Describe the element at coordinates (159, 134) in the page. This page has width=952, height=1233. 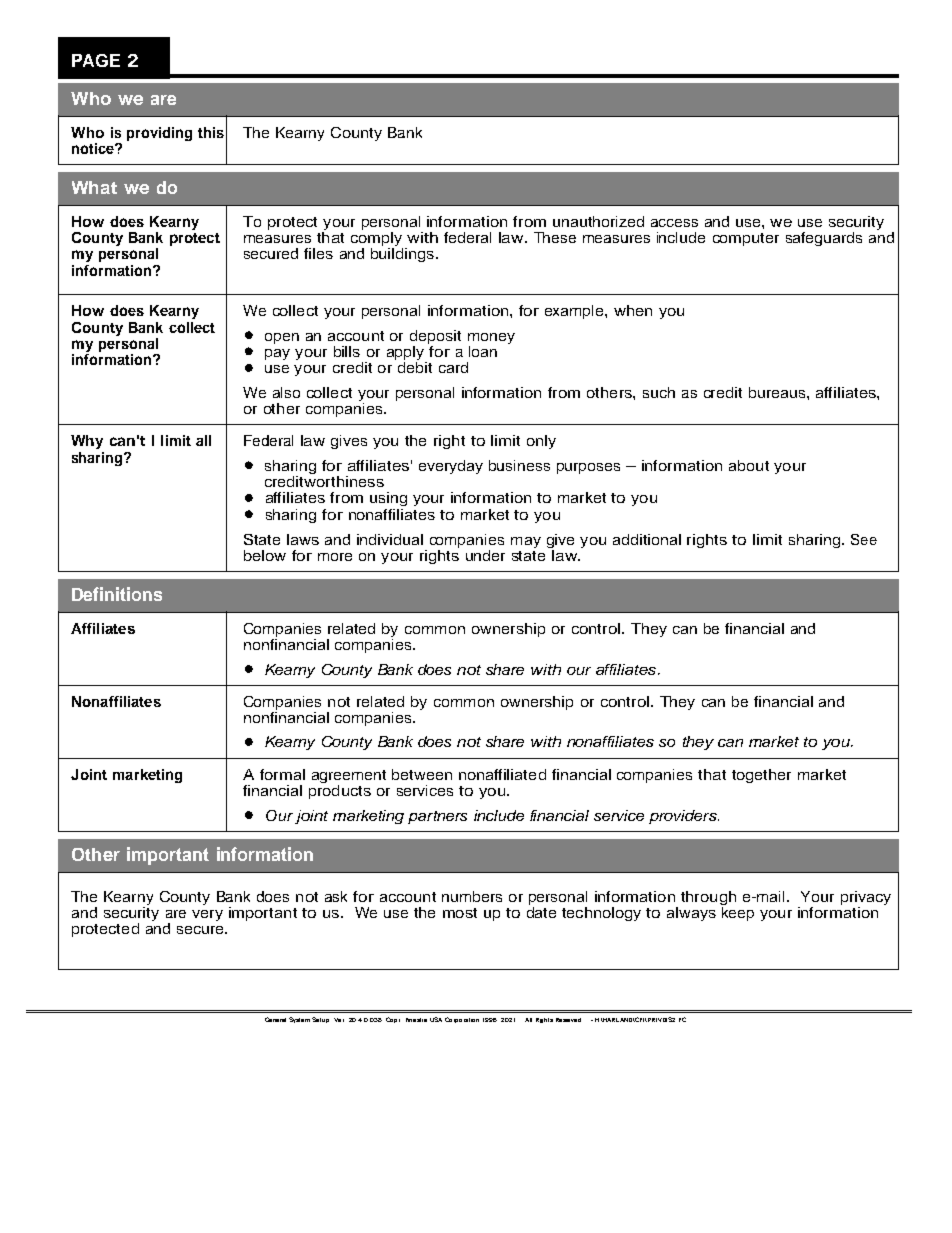
I see `providing` at that location.
